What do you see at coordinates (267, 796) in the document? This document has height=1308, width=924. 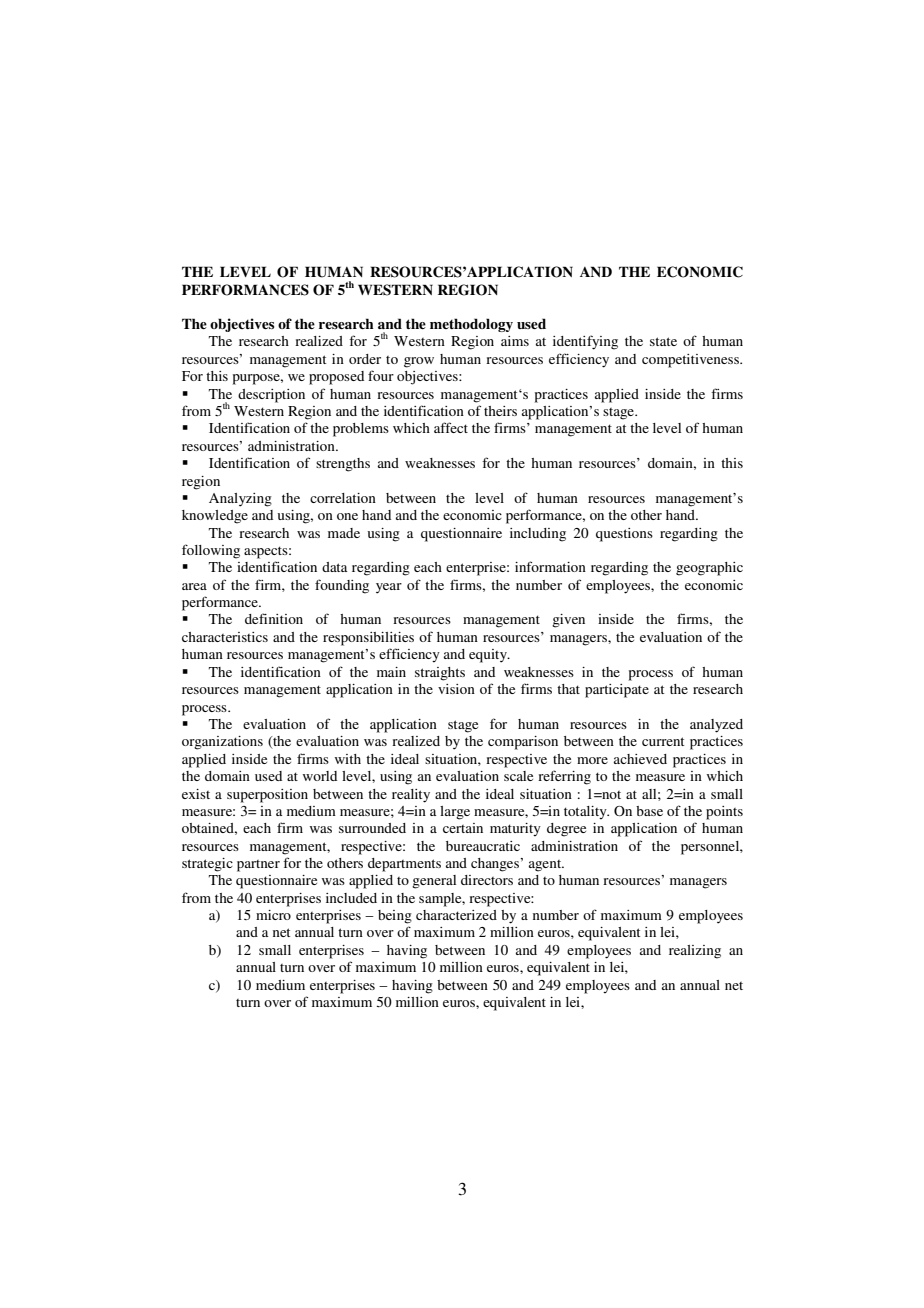 I see `superposition` at bounding box center [267, 796].
